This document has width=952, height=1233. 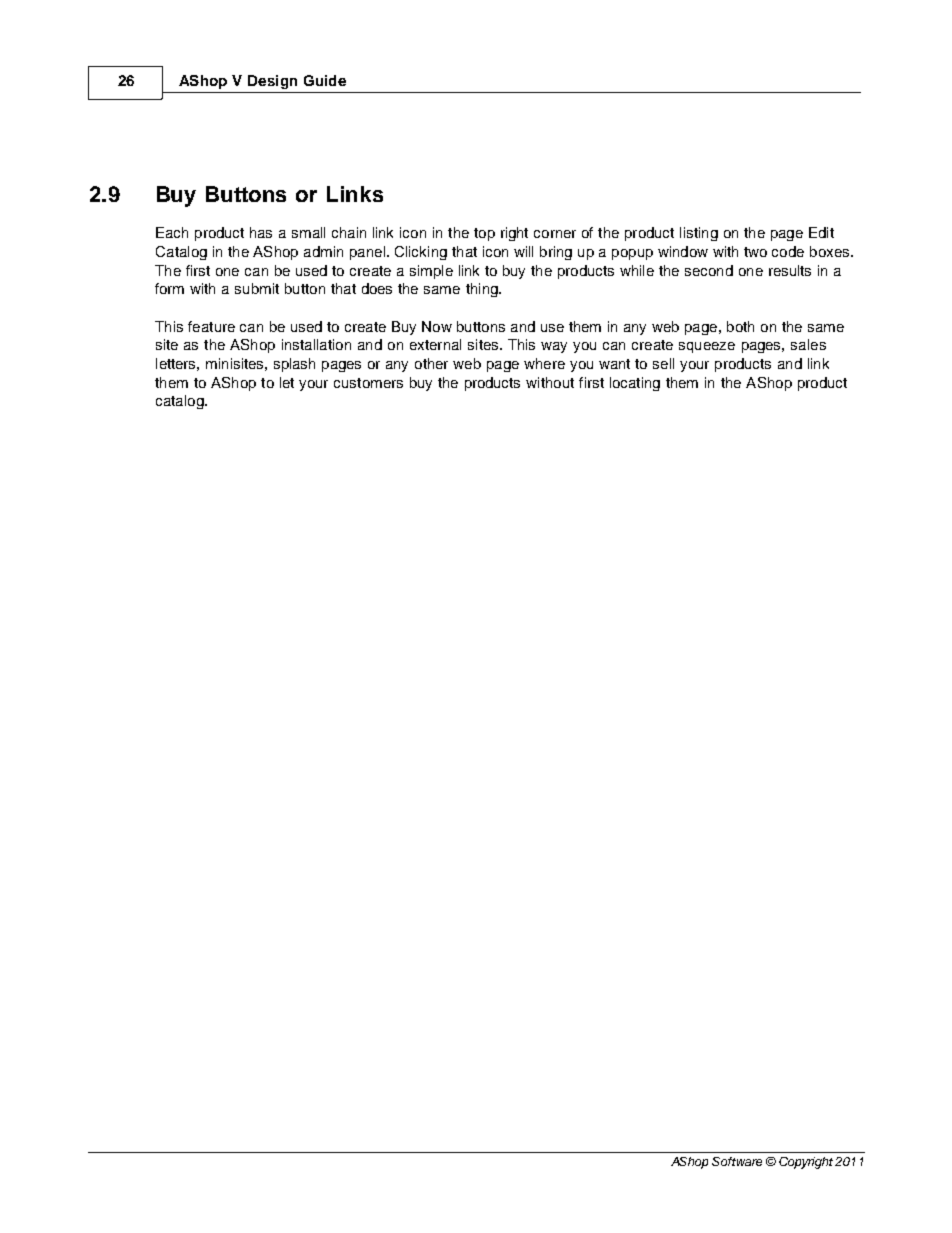 What do you see at coordinates (431, 363) in the document?
I see `other` at bounding box center [431, 363].
